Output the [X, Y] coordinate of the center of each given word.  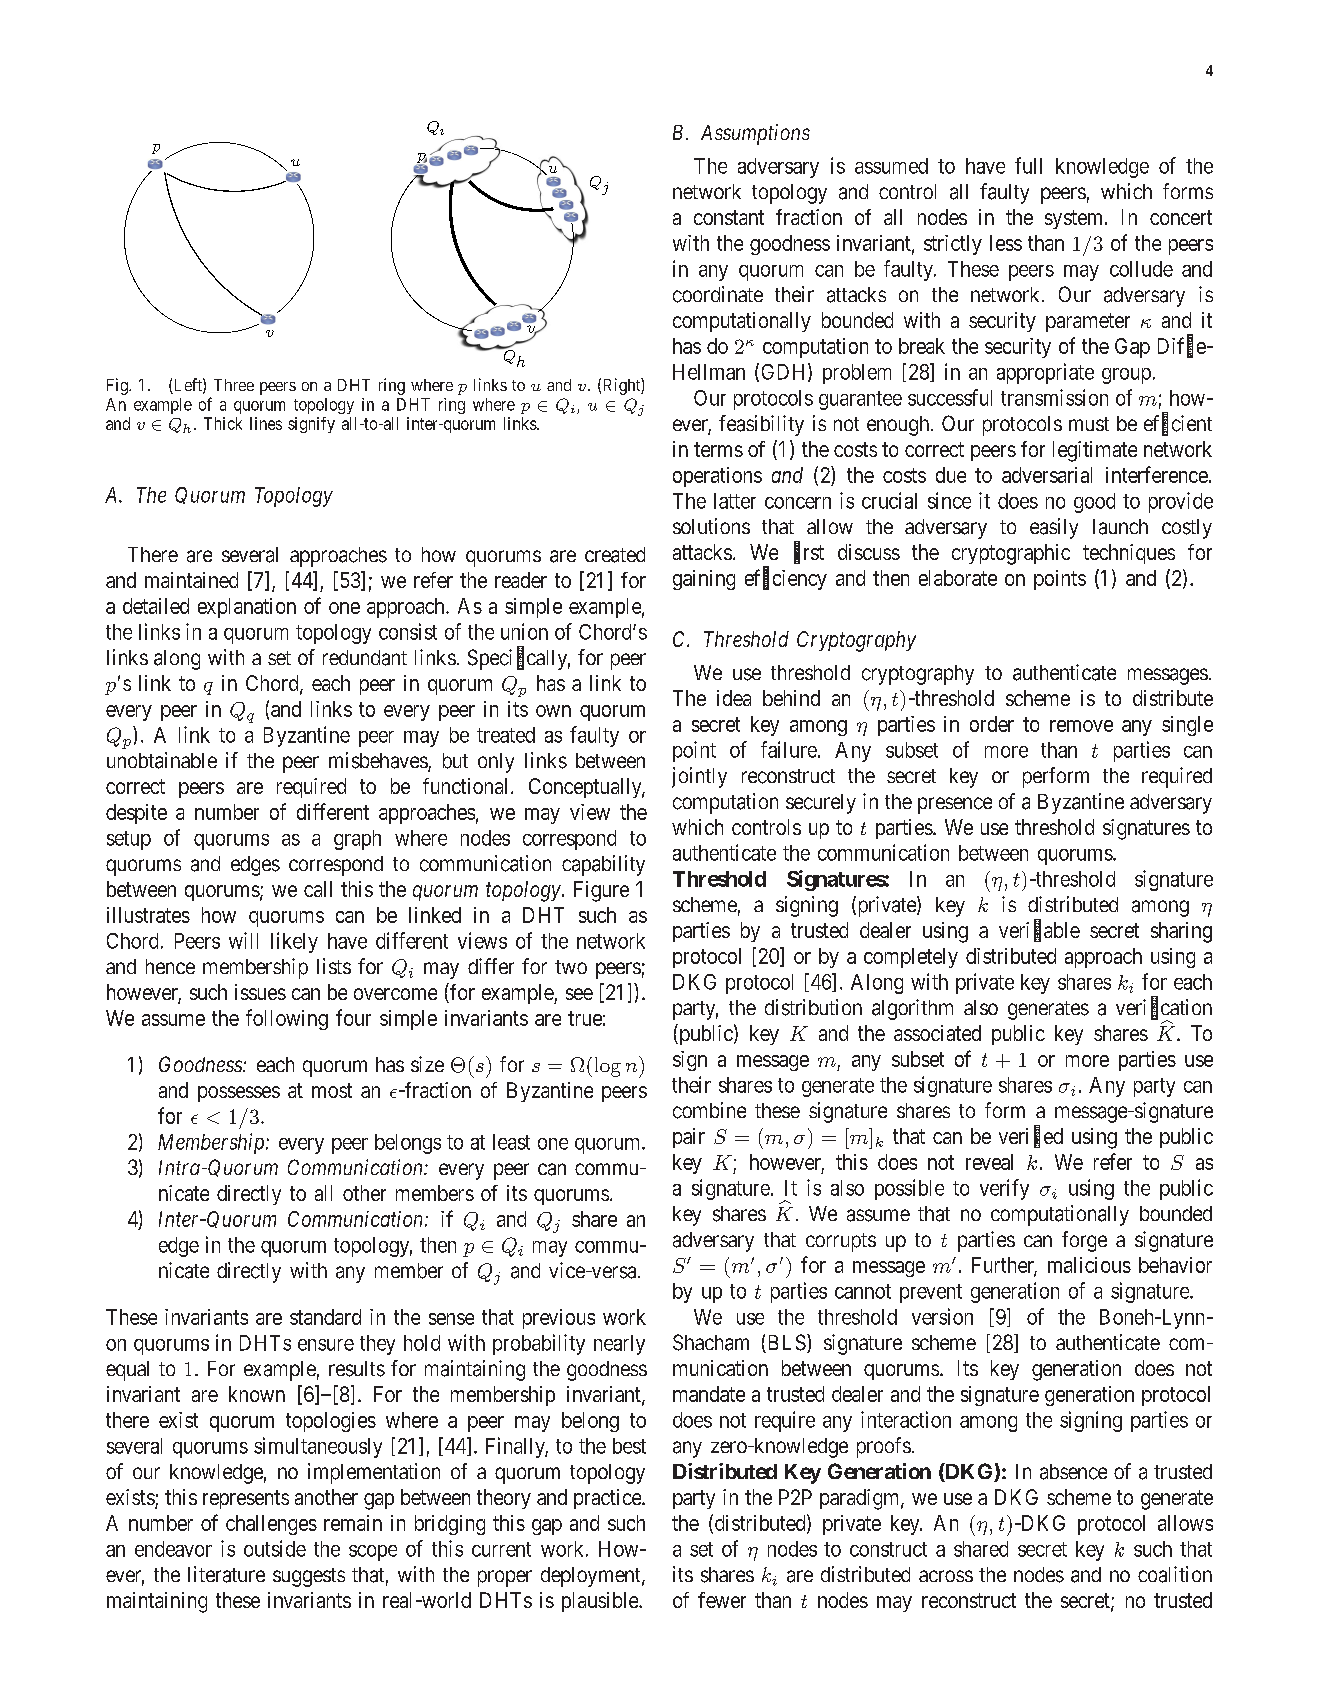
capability [603, 865]
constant [729, 217]
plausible [601, 1602]
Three [234, 385]
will [243, 940]
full [1028, 165]
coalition [1175, 1574]
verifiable [1039, 931]
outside [275, 1548]
